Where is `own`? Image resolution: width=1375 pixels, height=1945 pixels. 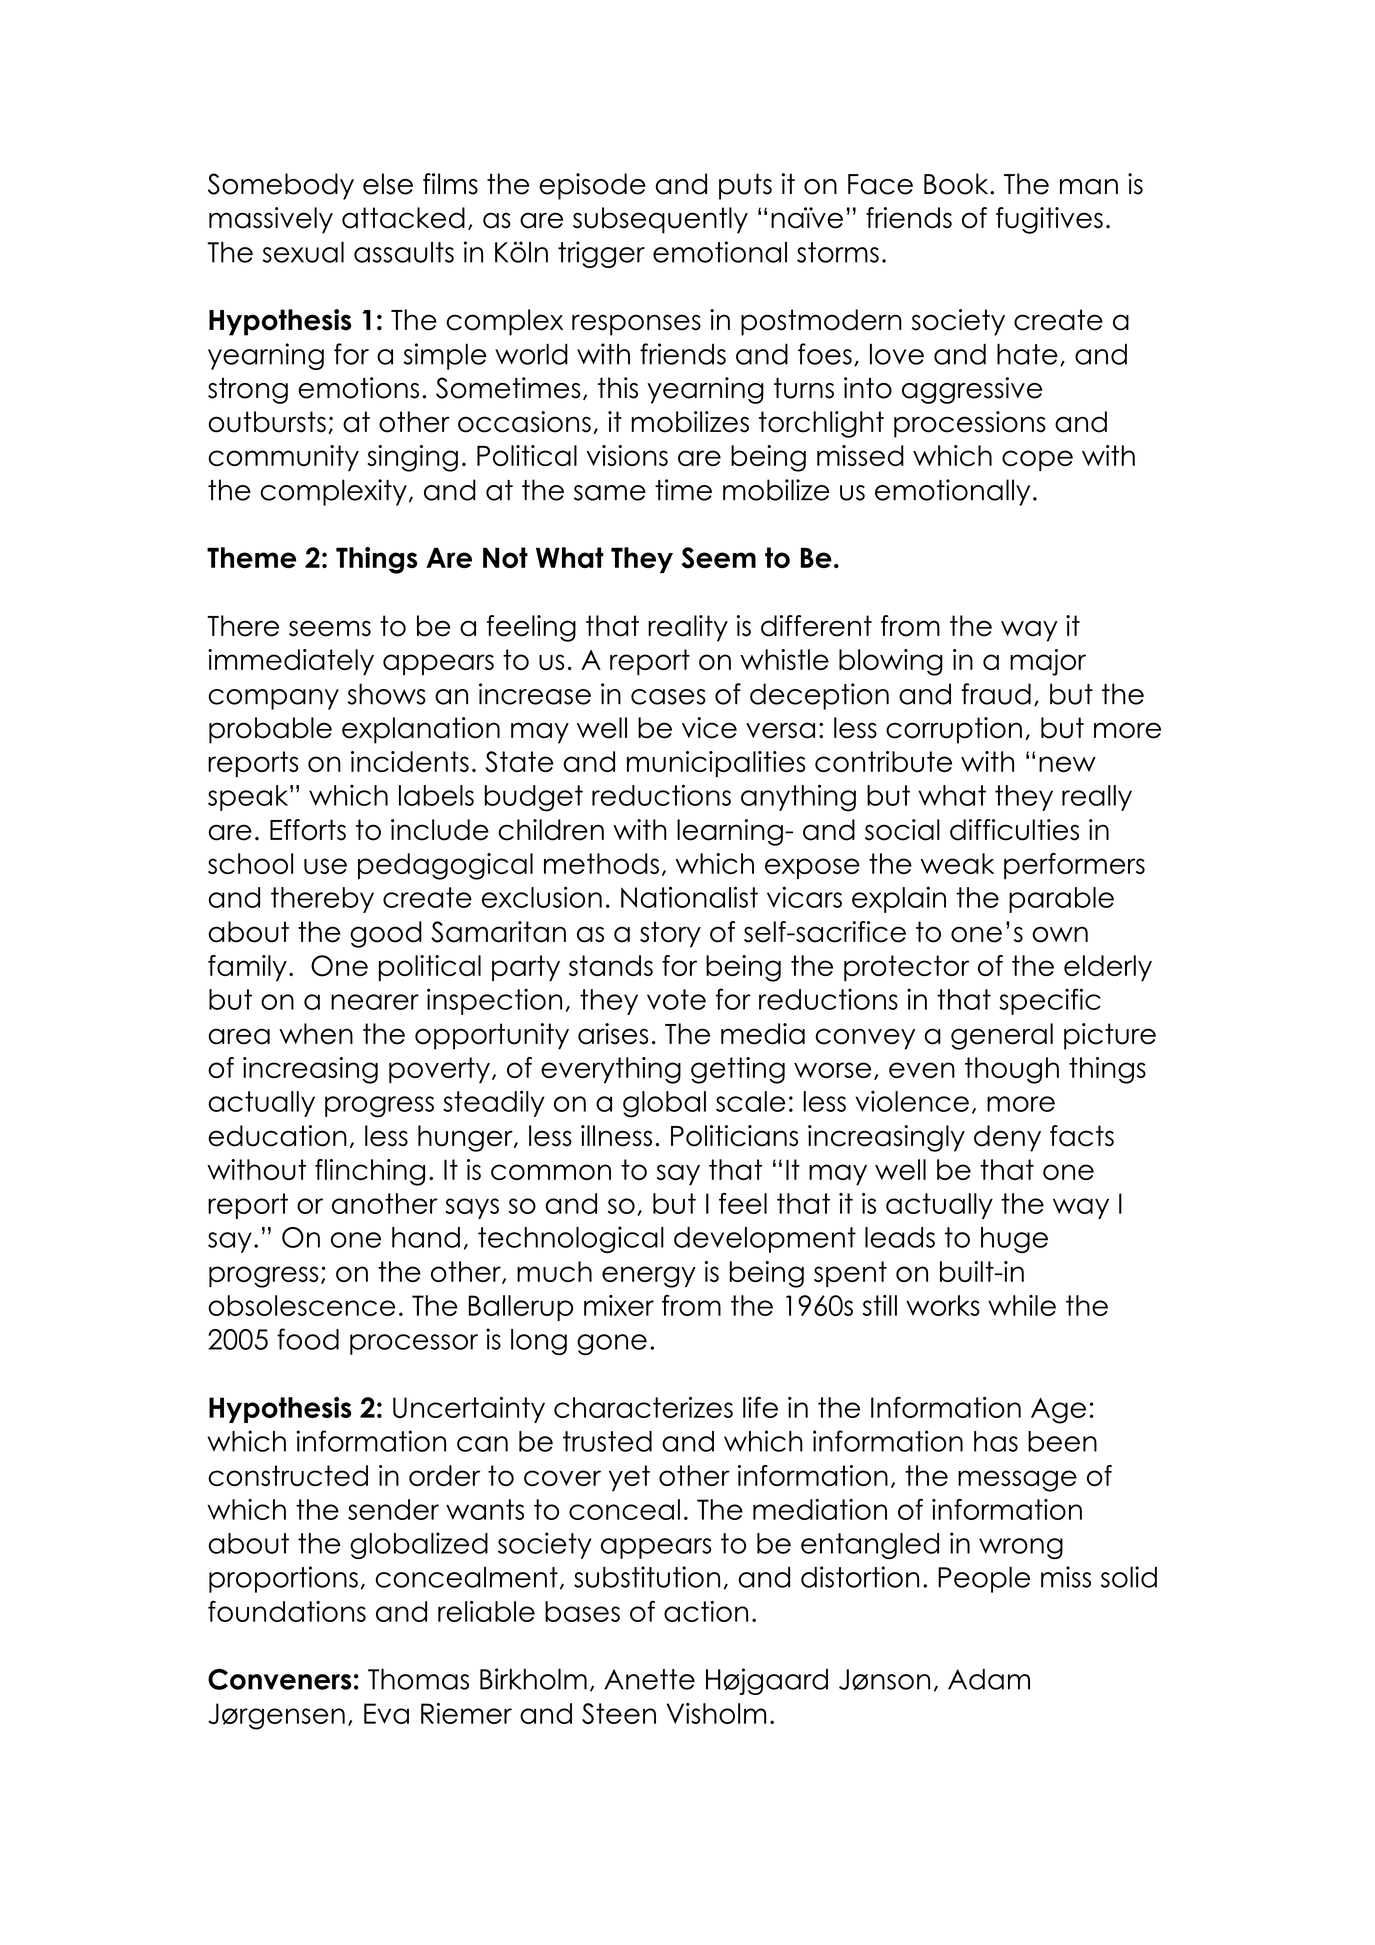 own is located at coordinates (1060, 934).
